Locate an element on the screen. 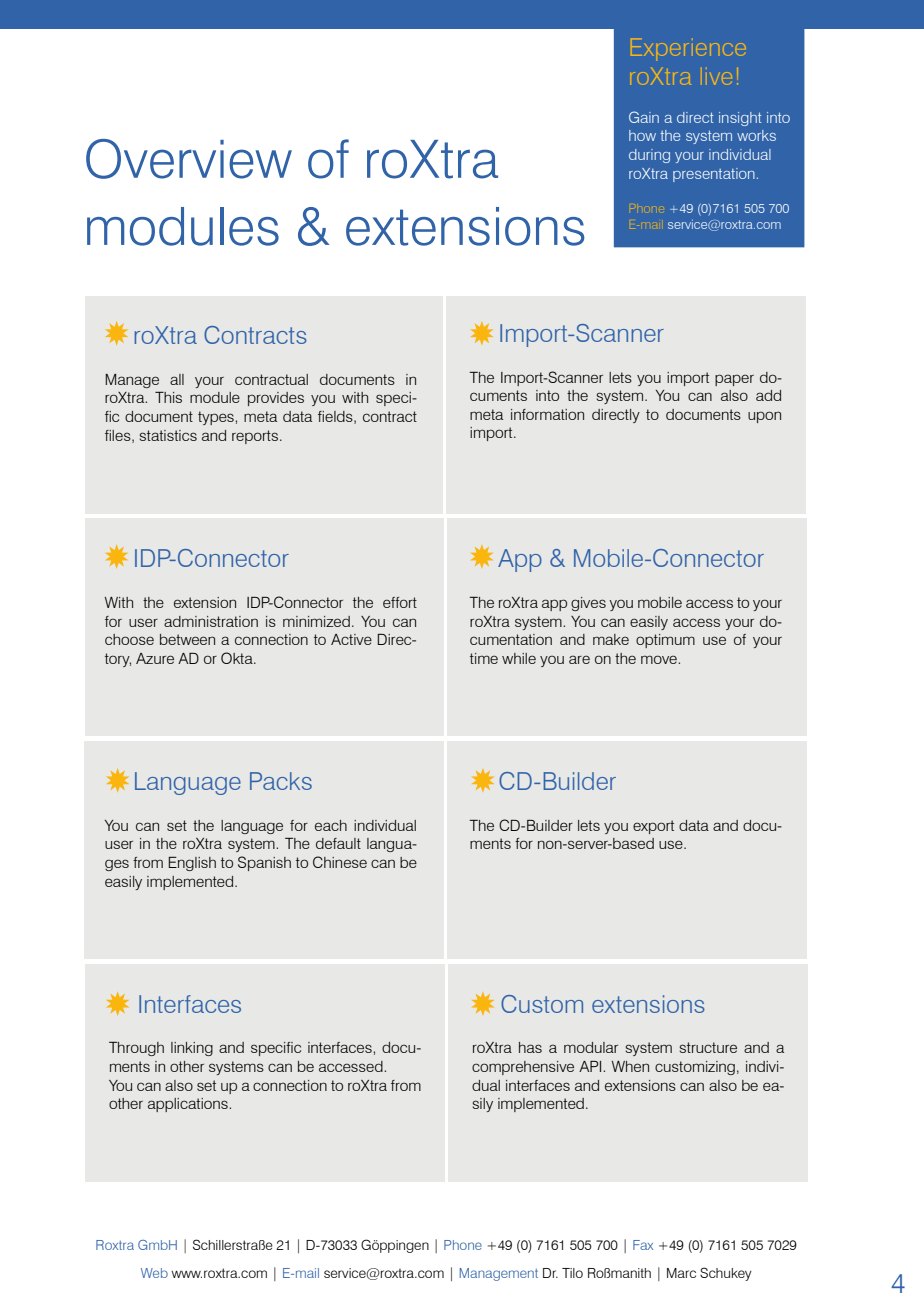 The height and width of the screenshot is (1308, 924). default is located at coordinates (338, 843).
